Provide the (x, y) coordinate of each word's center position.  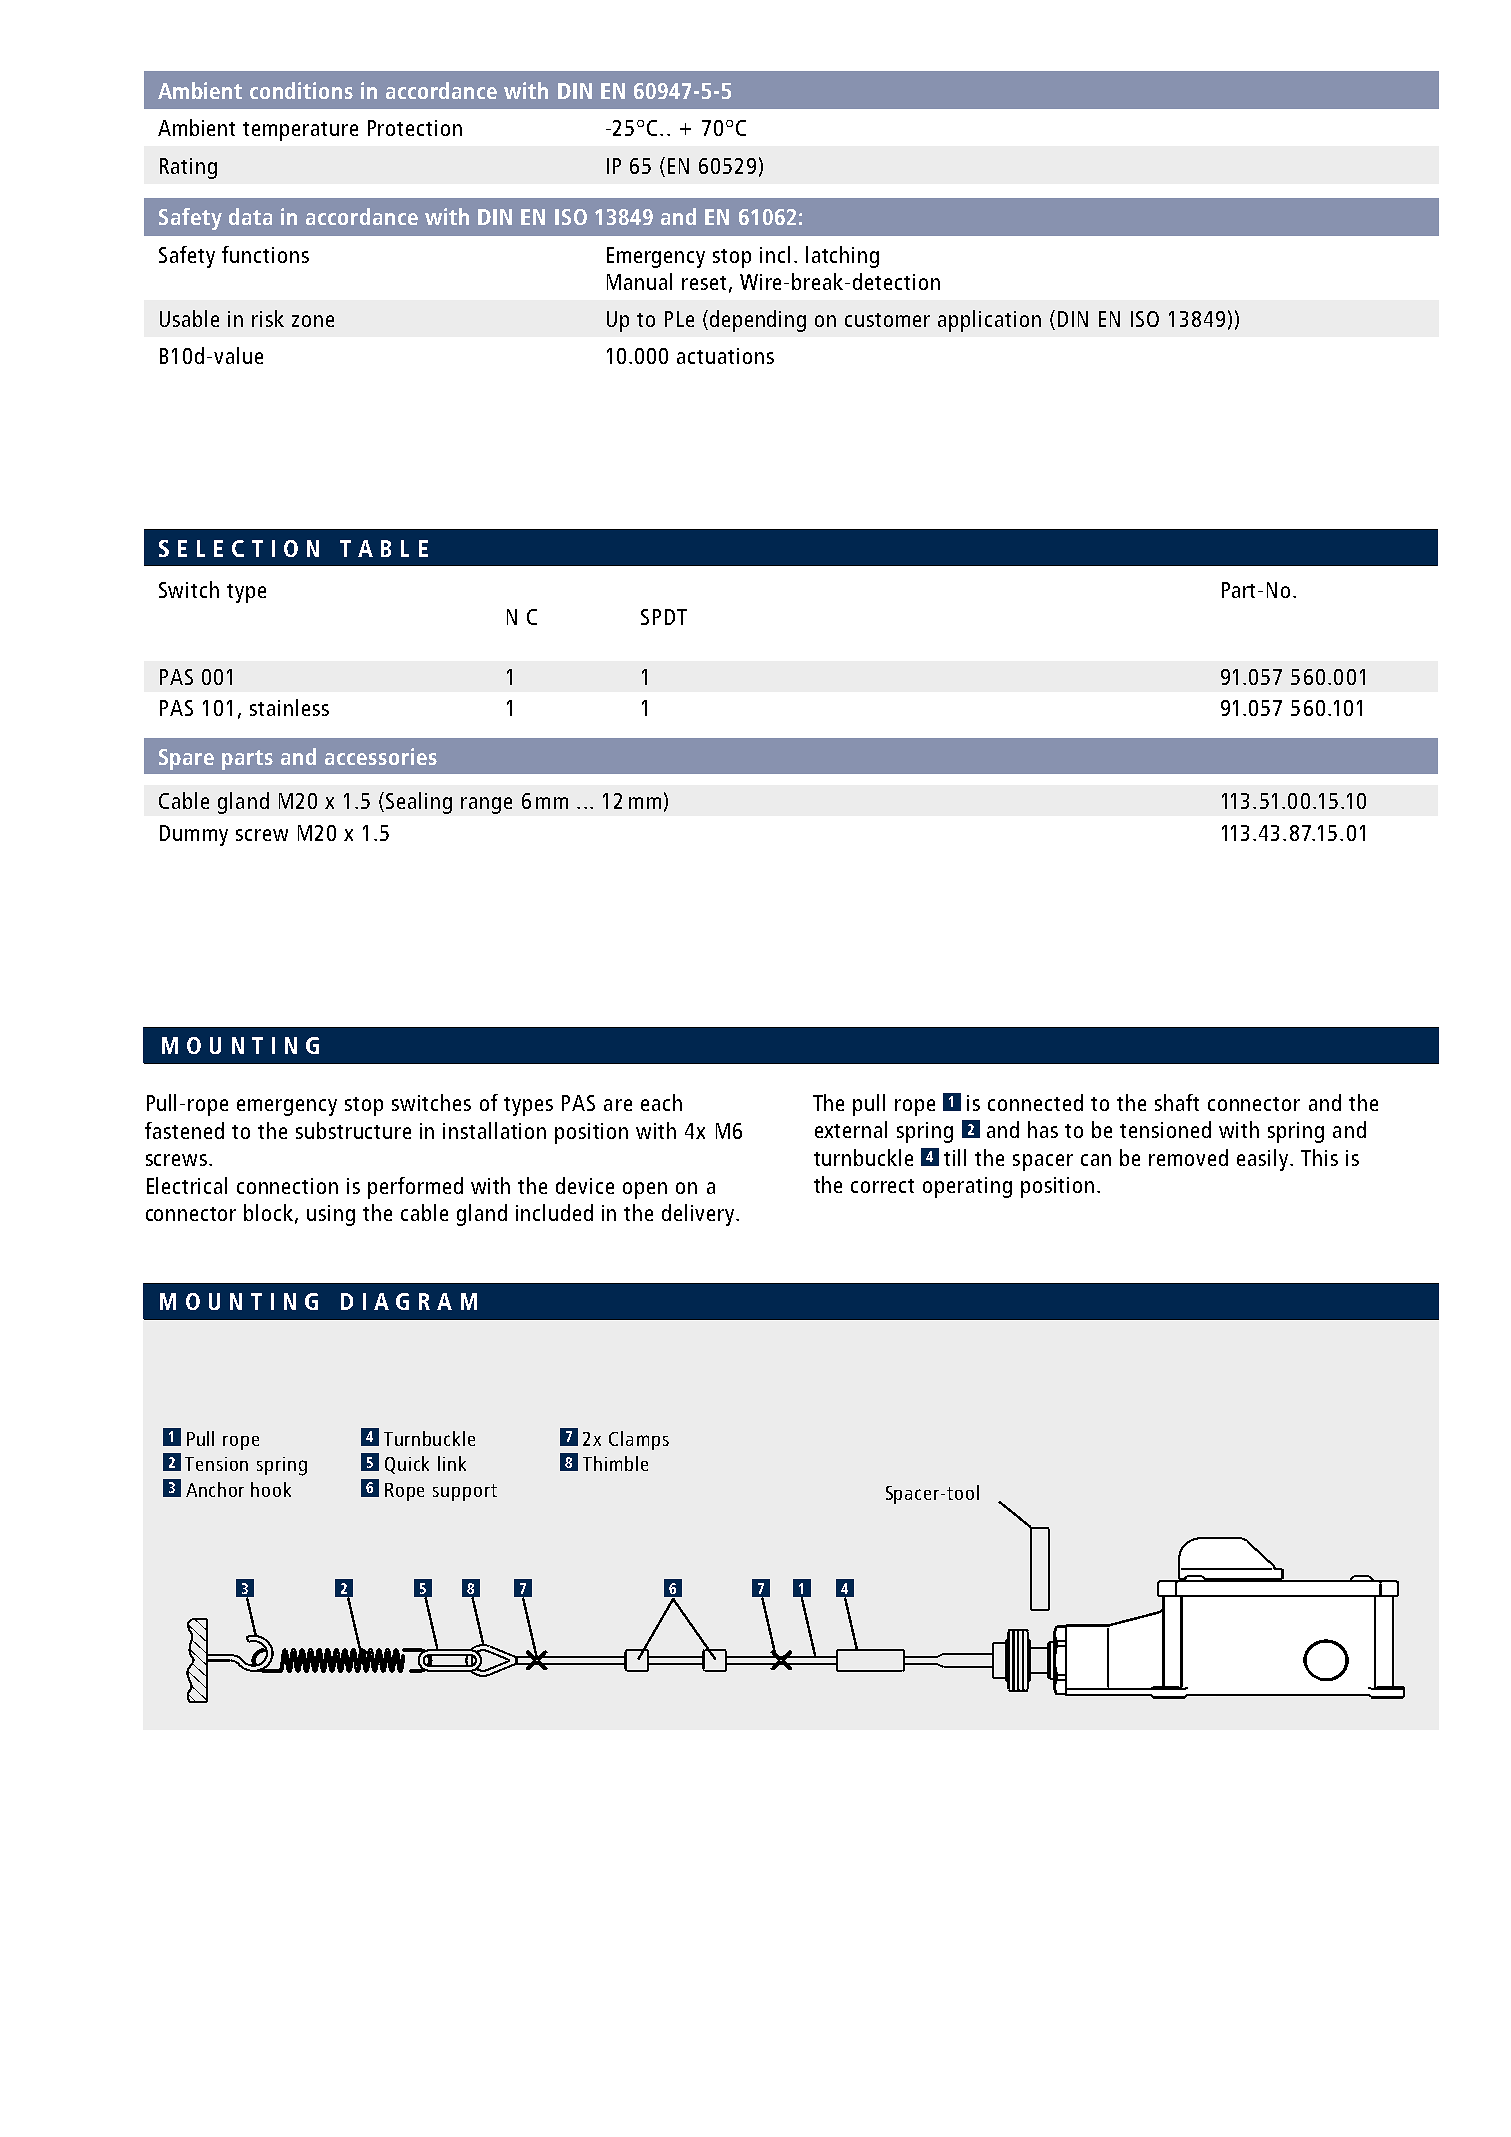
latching (842, 257)
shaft (1177, 1102)
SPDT (664, 617)
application (989, 321)
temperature (300, 131)
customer (887, 320)
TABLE (384, 548)
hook (271, 1489)
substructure (353, 1130)
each (661, 1102)
